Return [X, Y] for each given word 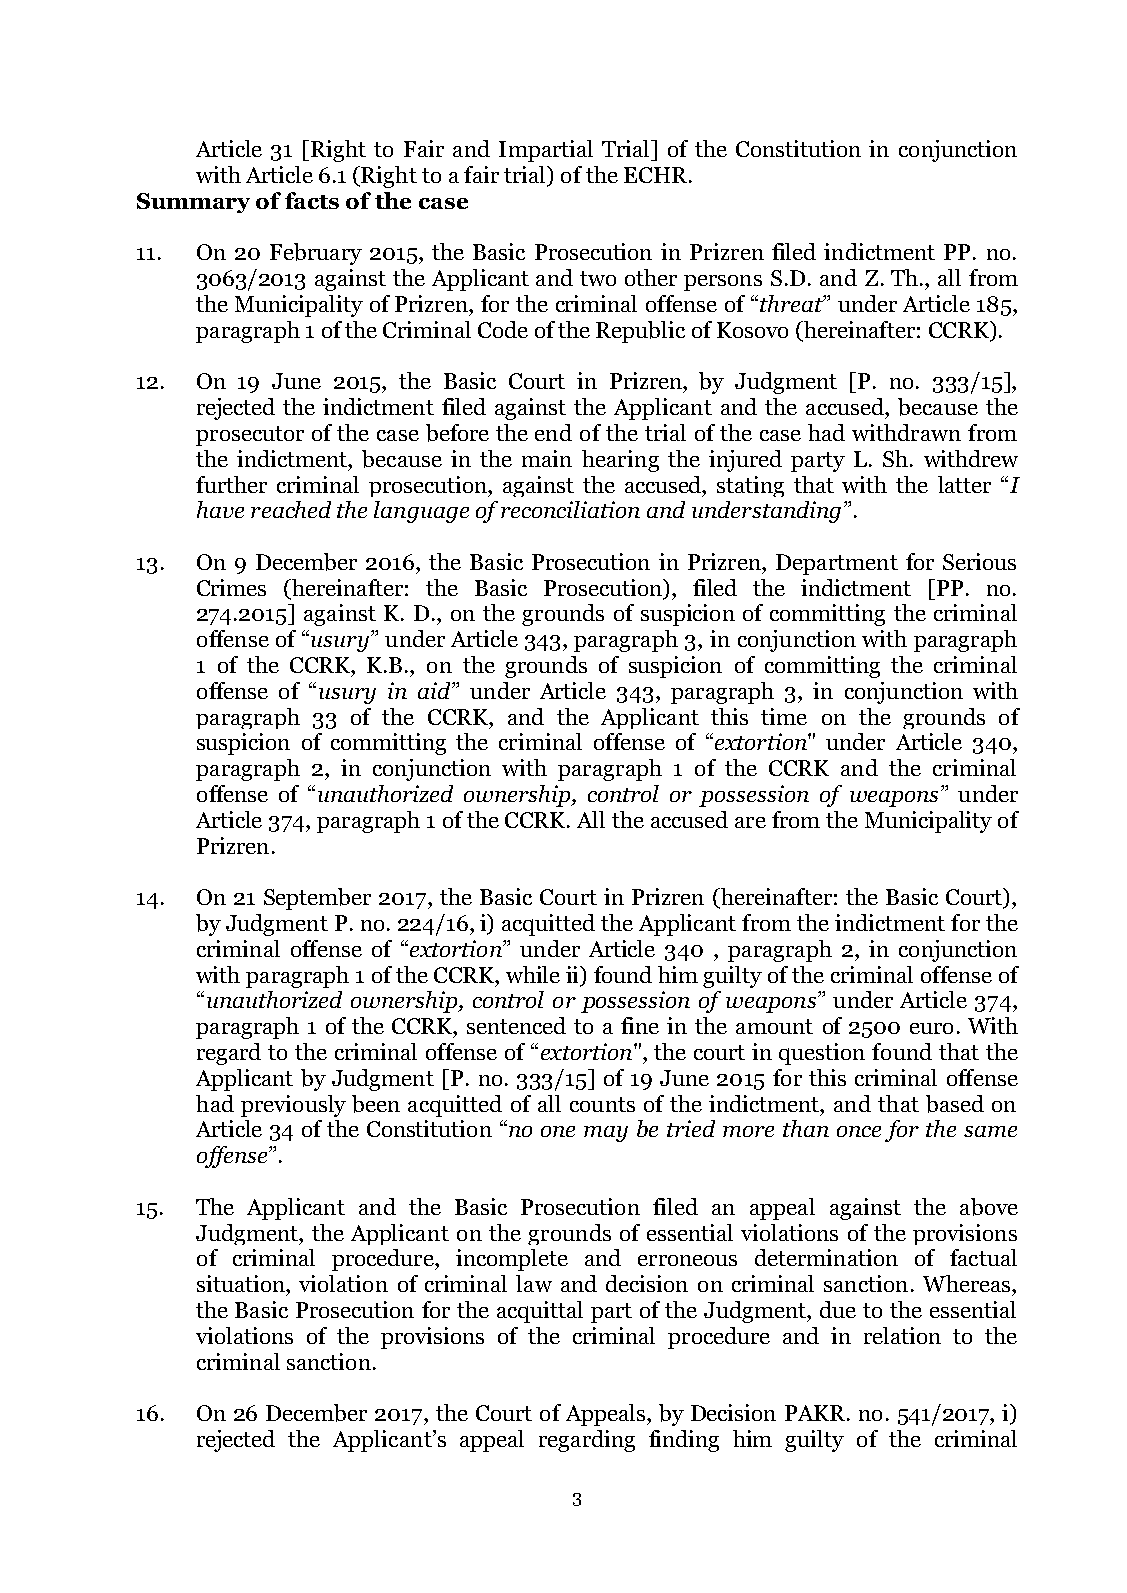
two [598, 278]
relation [902, 1335]
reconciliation [570, 509]
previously [293, 1106]
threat [792, 303]
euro [931, 1028]
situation [242, 1283]
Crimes [231, 587]
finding [684, 1441]
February [316, 254]
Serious [979, 561]
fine [640, 1025]
